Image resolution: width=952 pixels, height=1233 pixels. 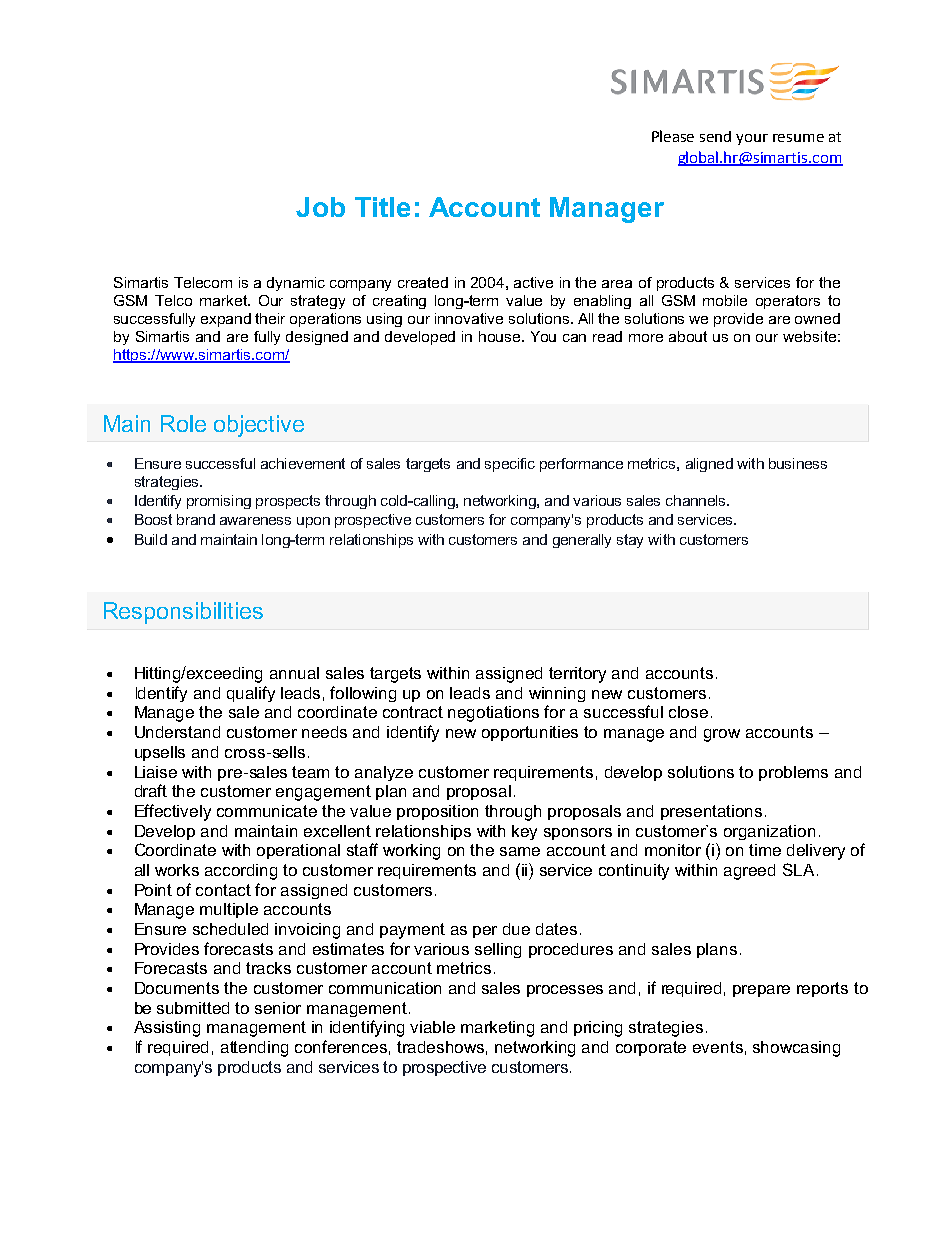 What do you see at coordinates (501, 336) in the document?
I see `house` at bounding box center [501, 336].
